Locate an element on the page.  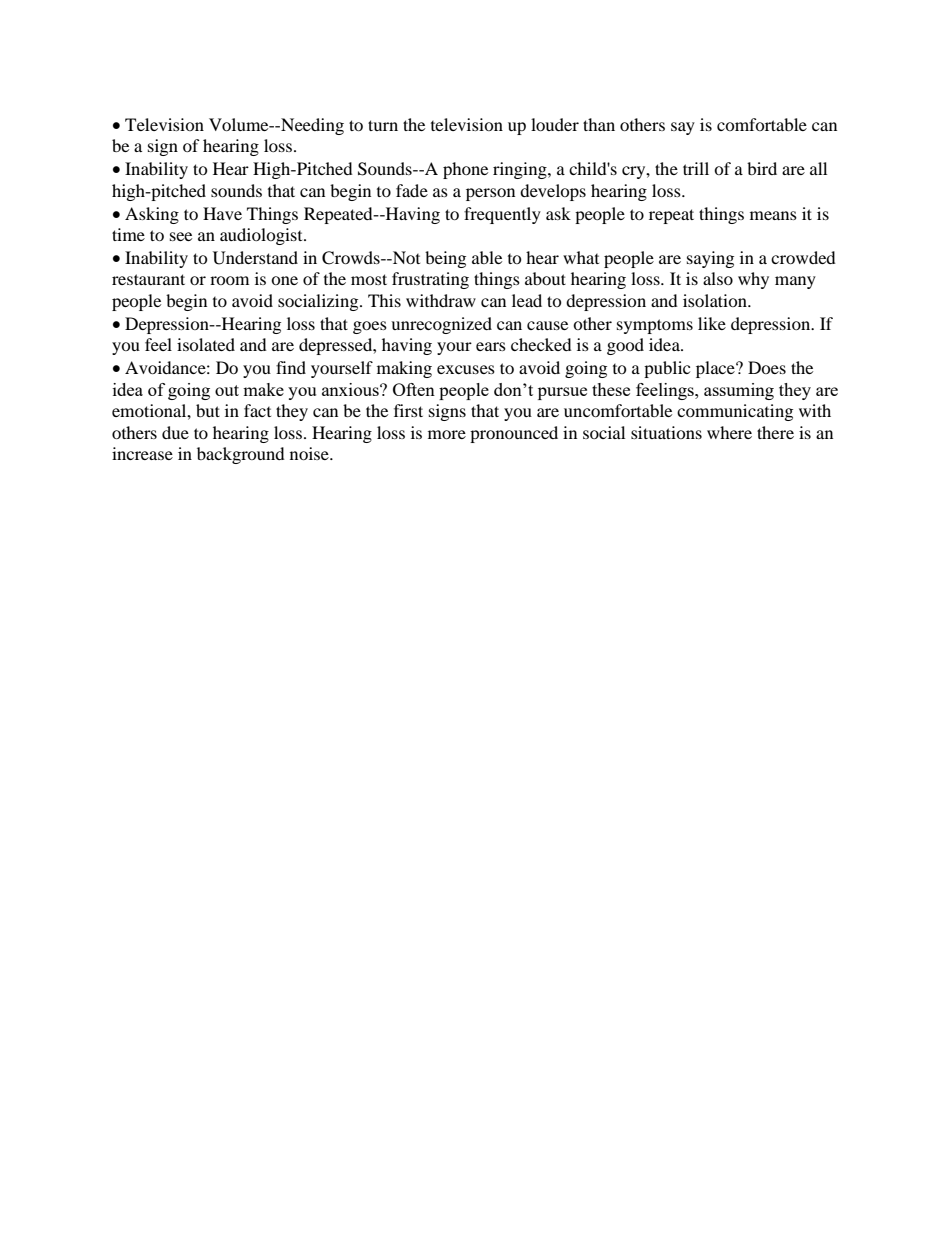
like is located at coordinates (712, 323).
